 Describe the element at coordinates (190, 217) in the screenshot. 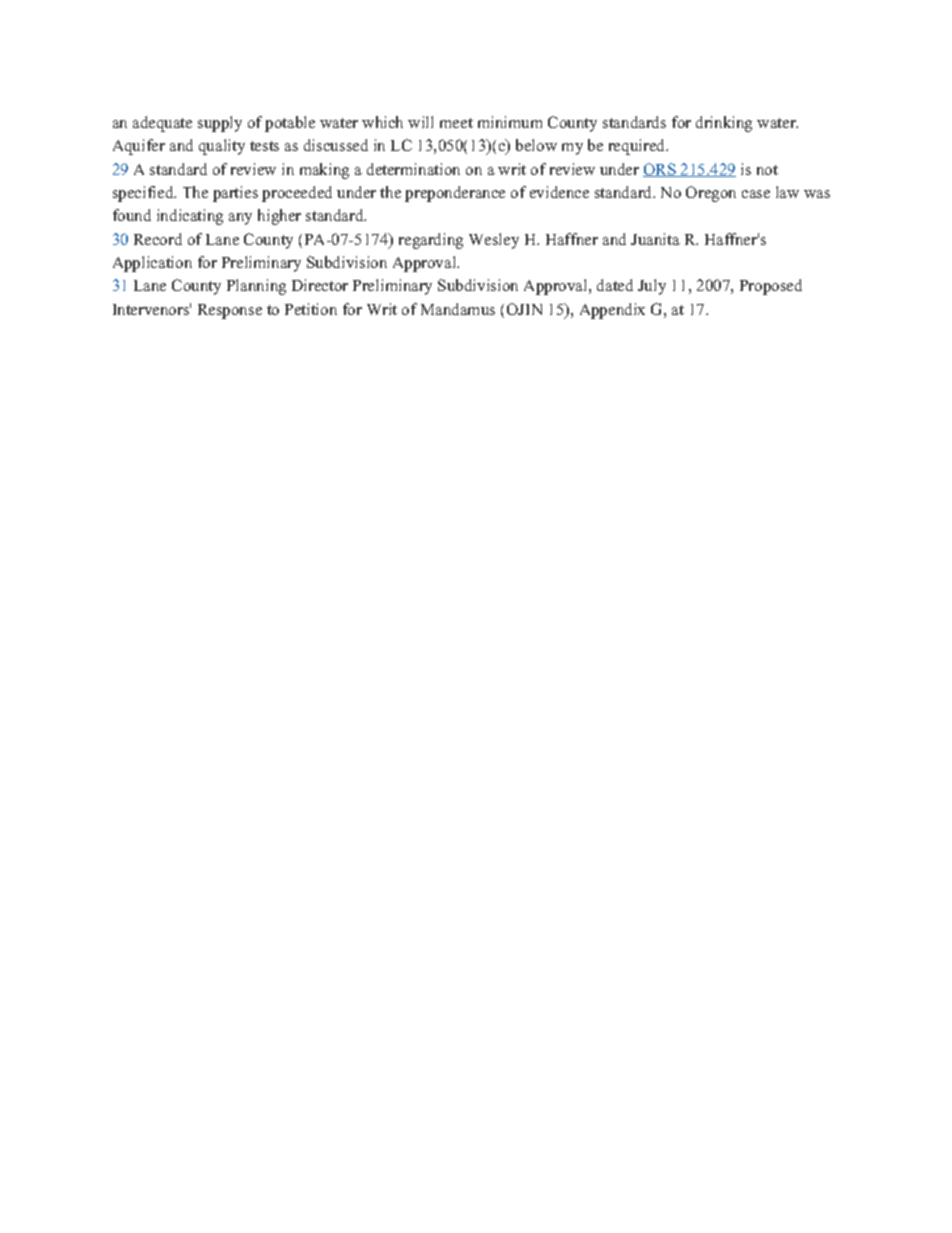

I see `indicating` at that location.
